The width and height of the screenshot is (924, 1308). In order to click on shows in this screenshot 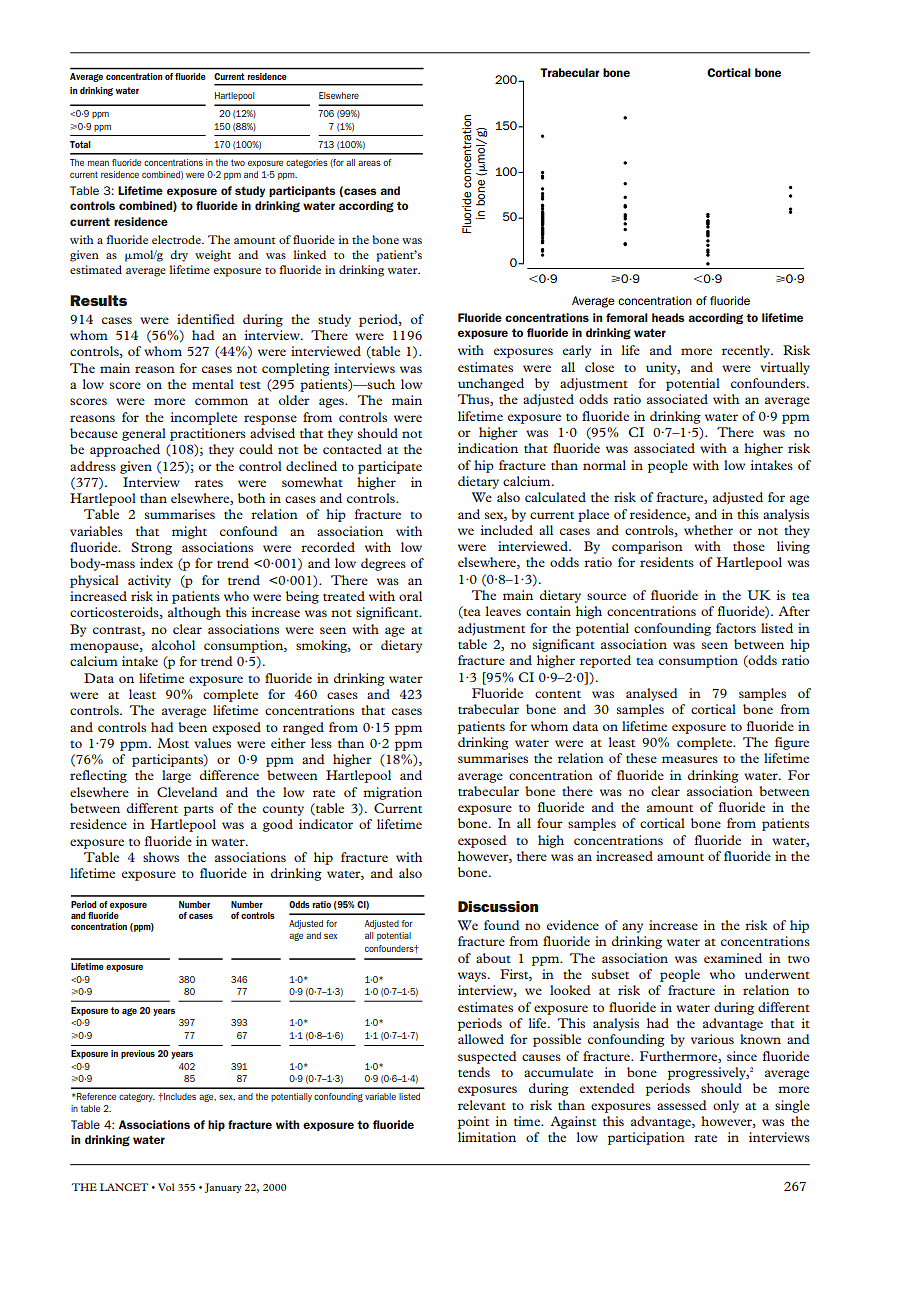, I will do `click(161, 857)`.
